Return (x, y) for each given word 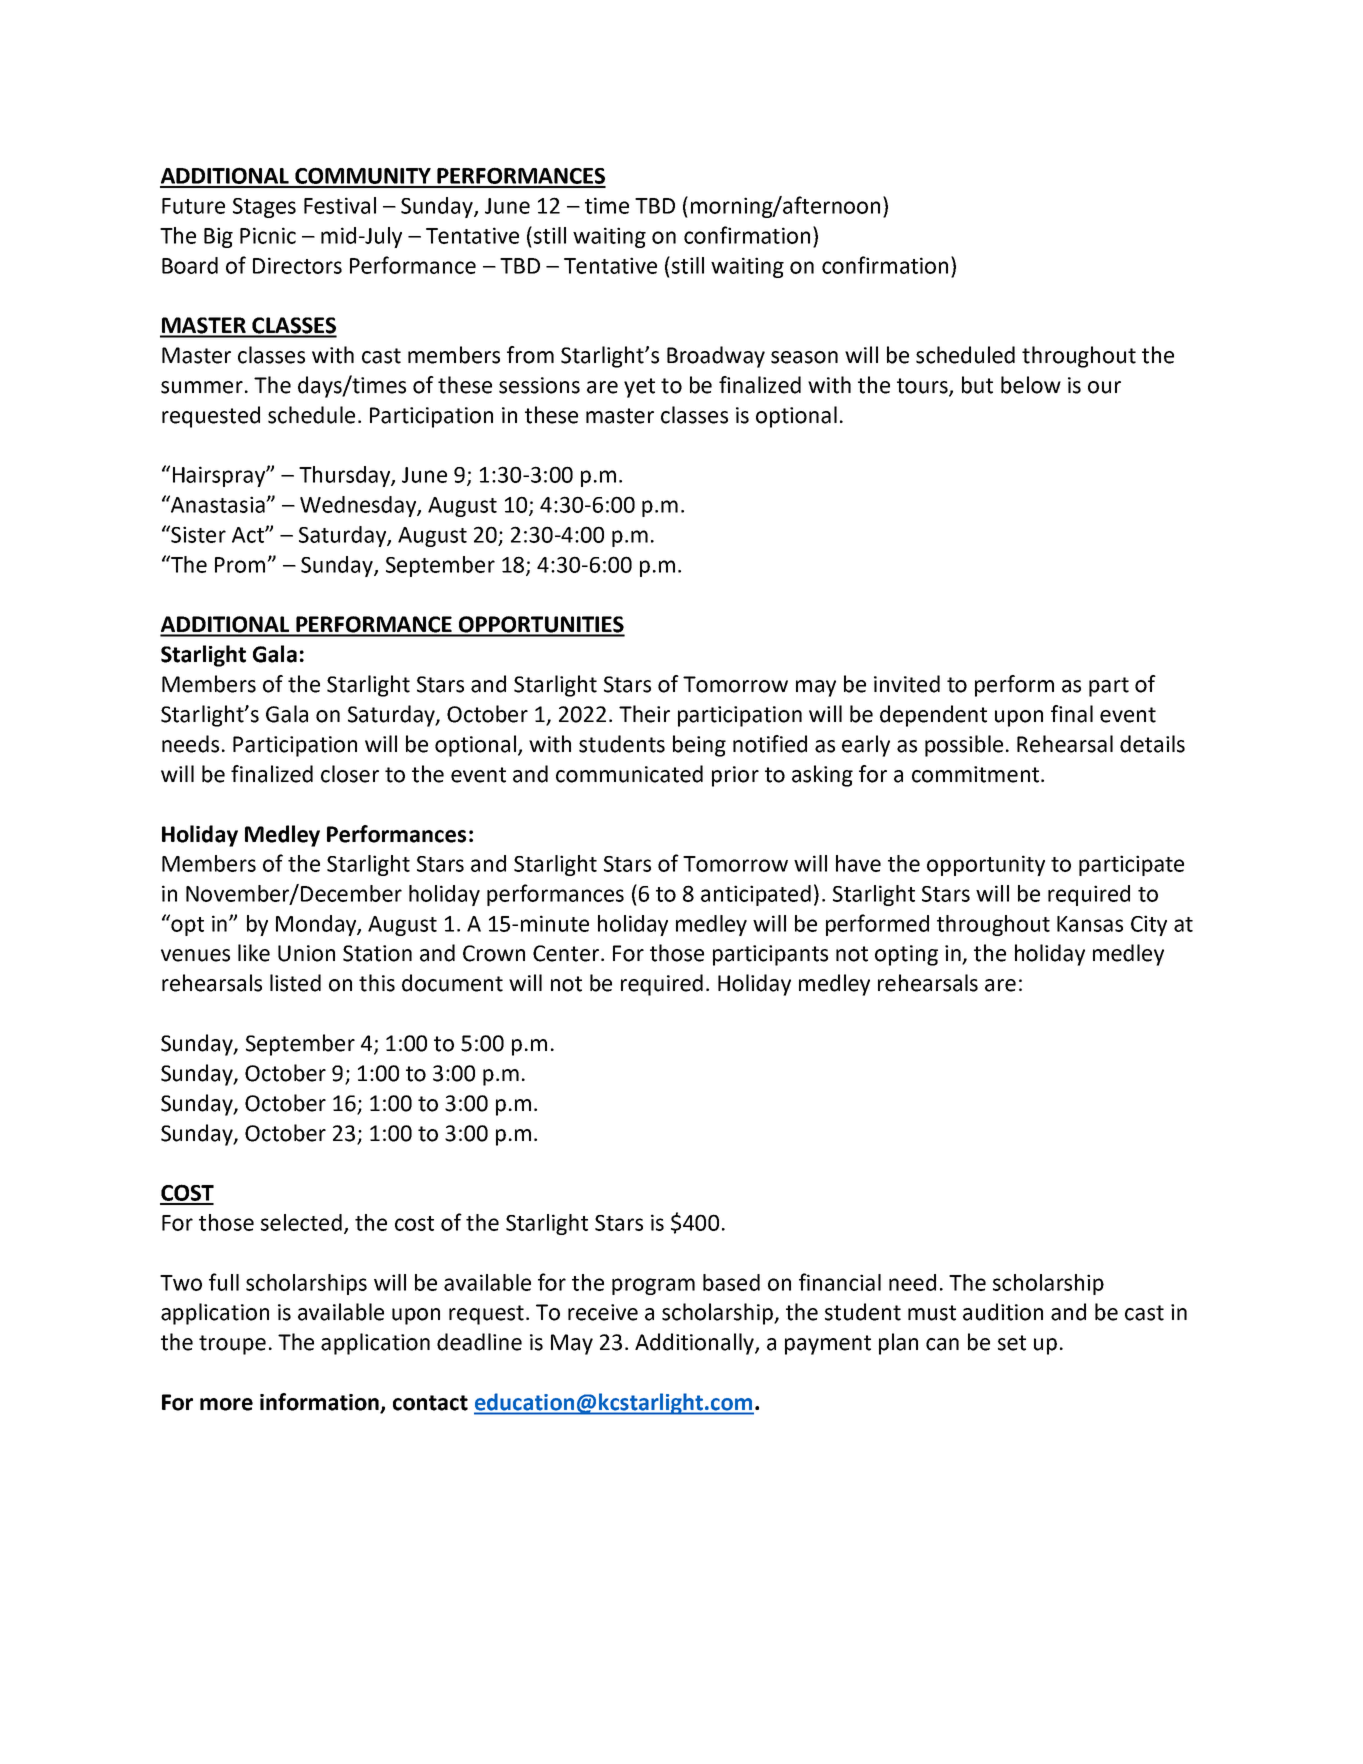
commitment (975, 774)
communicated (629, 774)
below (1031, 385)
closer (350, 774)
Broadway (716, 357)
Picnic (268, 235)
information (321, 1403)
